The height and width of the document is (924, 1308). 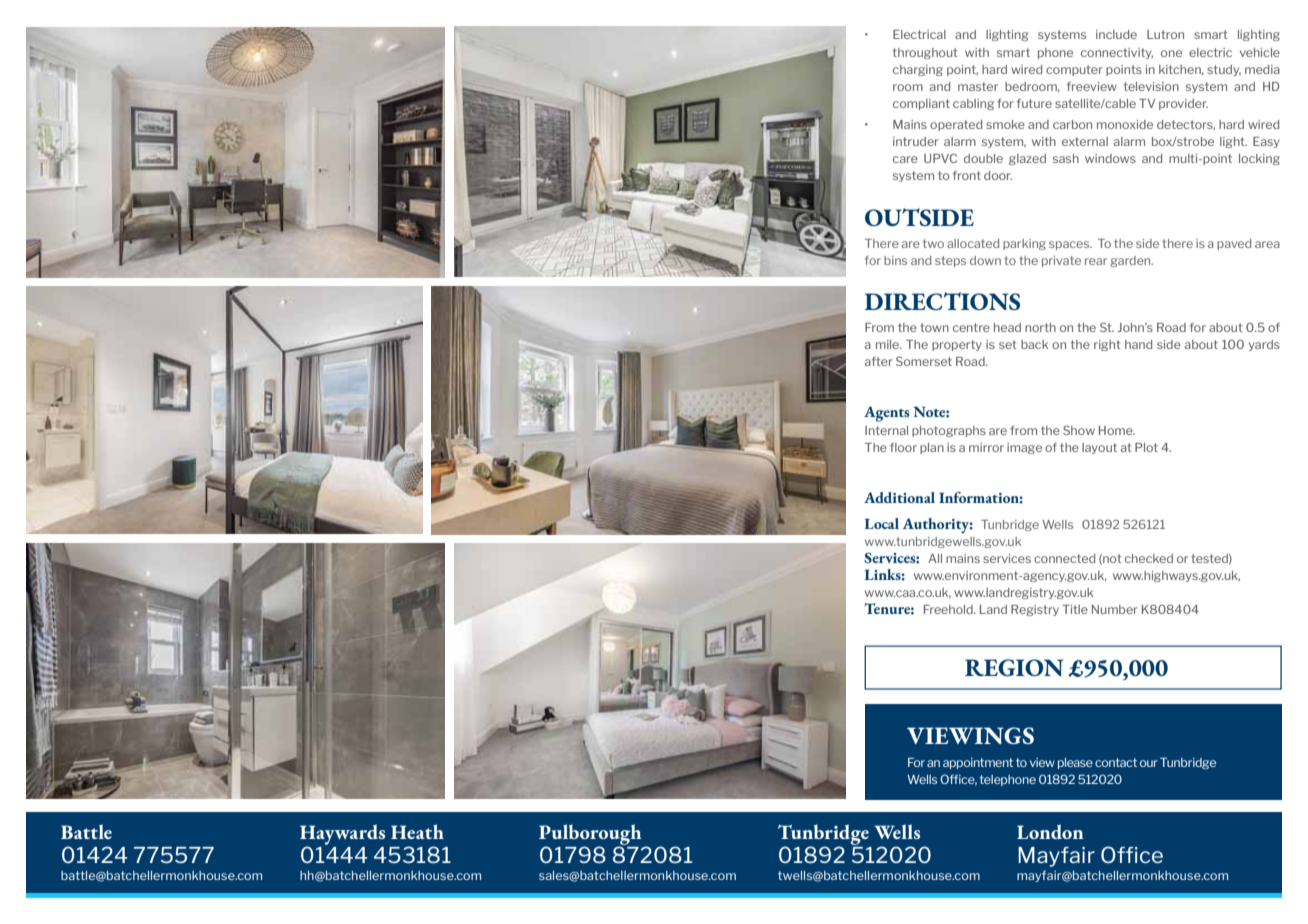 What do you see at coordinates (886, 414) in the document?
I see `Agents` at bounding box center [886, 414].
